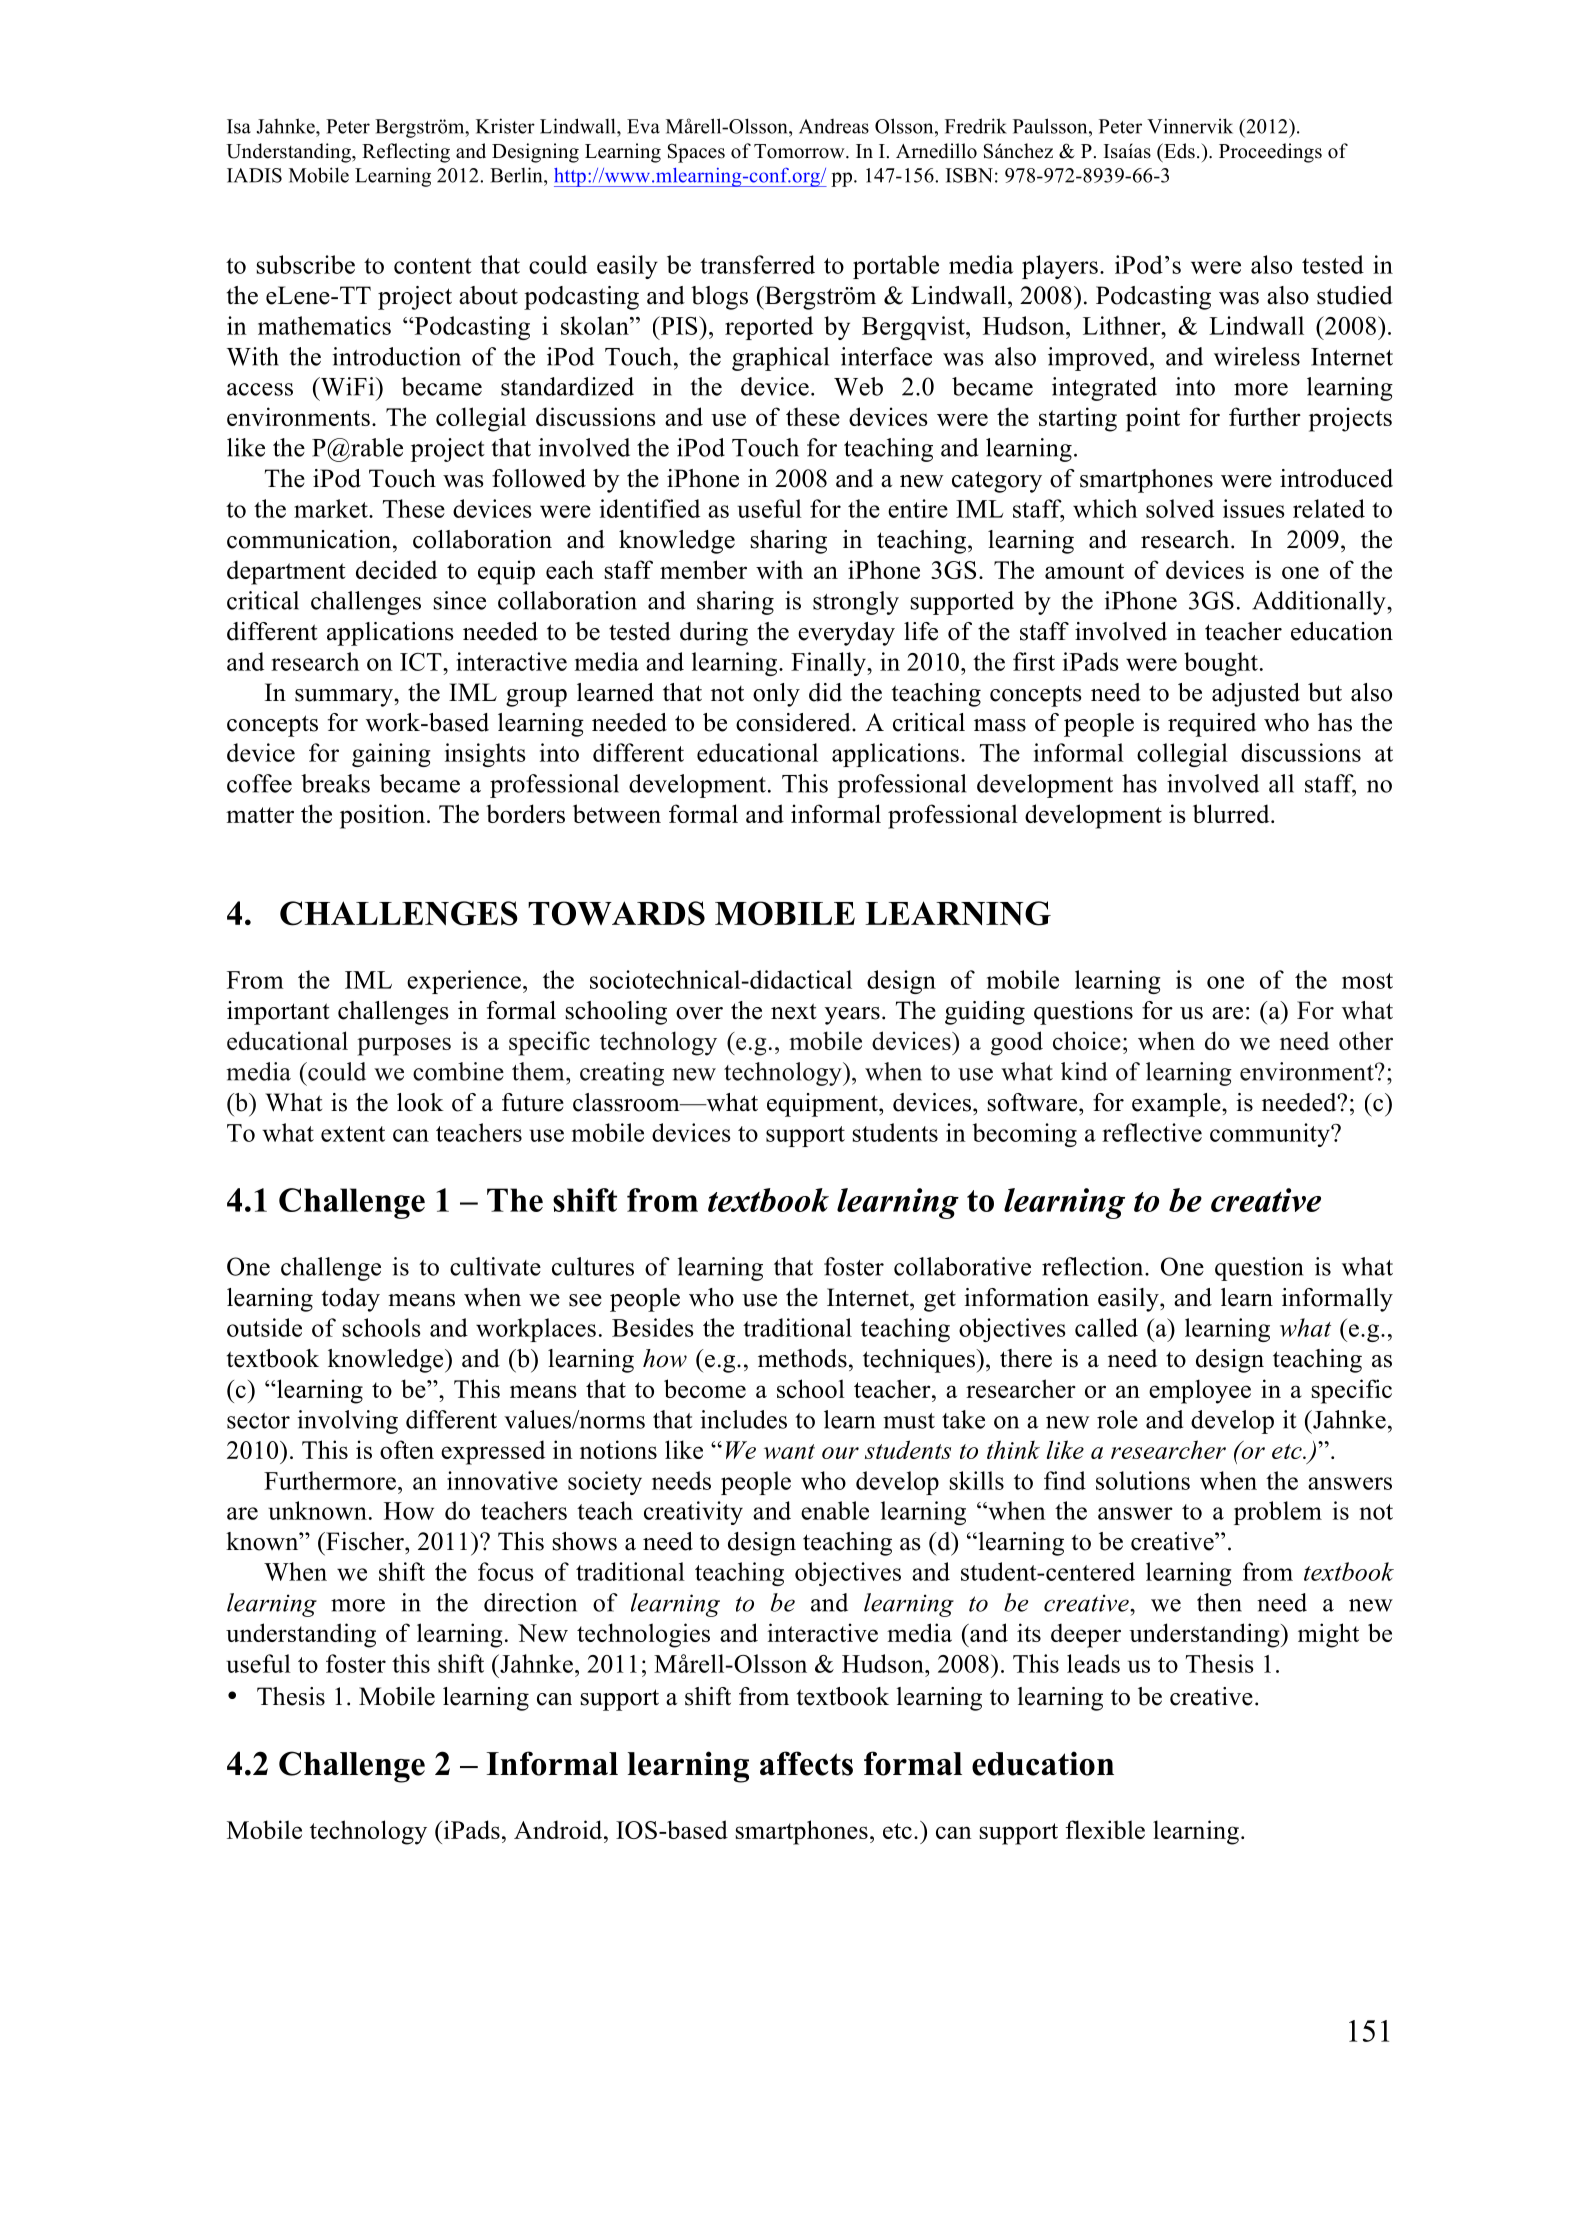  What do you see at coordinates (1212, 725) in the screenshot?
I see `required` at bounding box center [1212, 725].
